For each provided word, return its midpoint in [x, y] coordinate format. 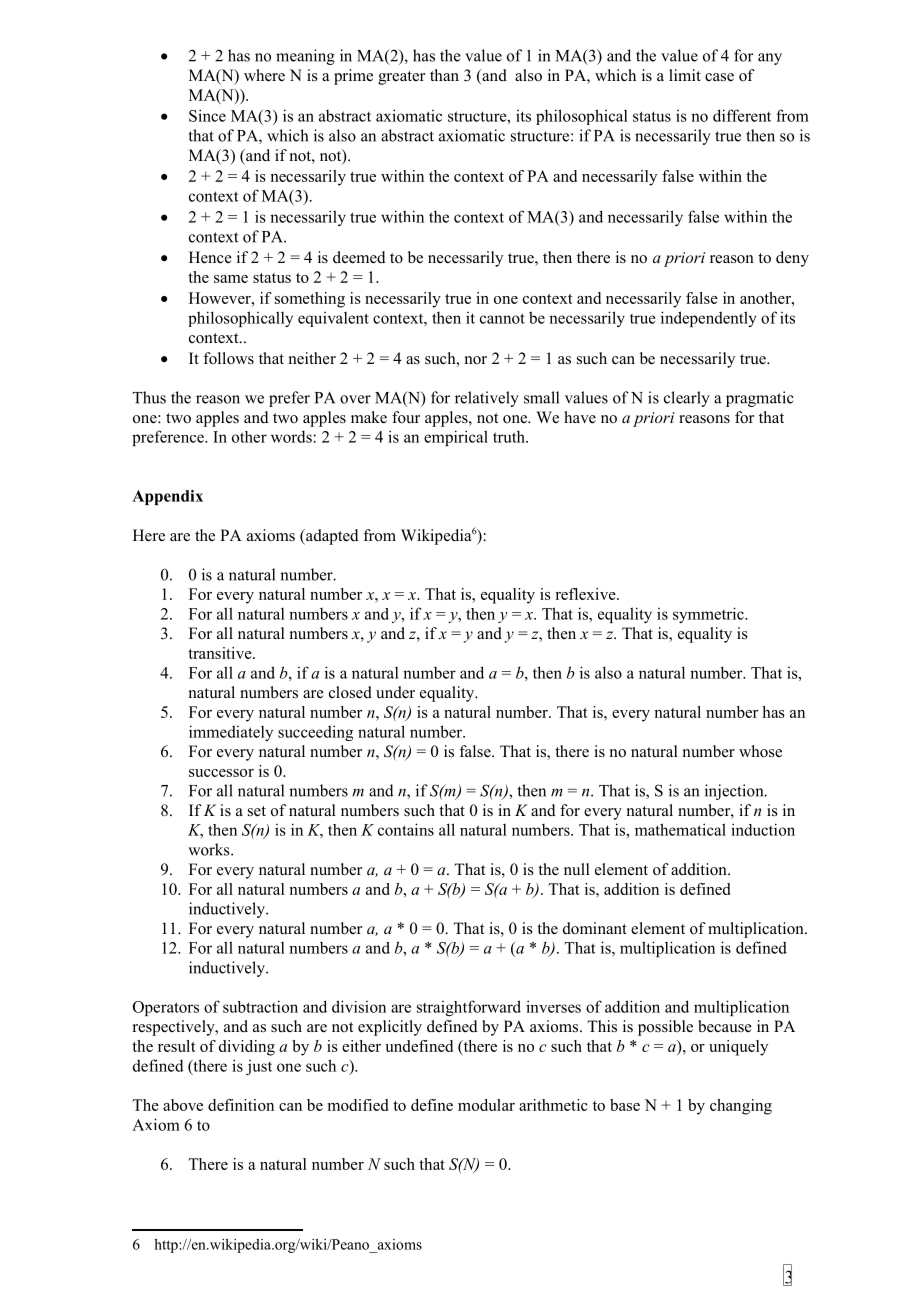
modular [486, 1105]
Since [207, 115]
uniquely [738, 1048]
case [719, 77]
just [259, 1067]
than [444, 75]
